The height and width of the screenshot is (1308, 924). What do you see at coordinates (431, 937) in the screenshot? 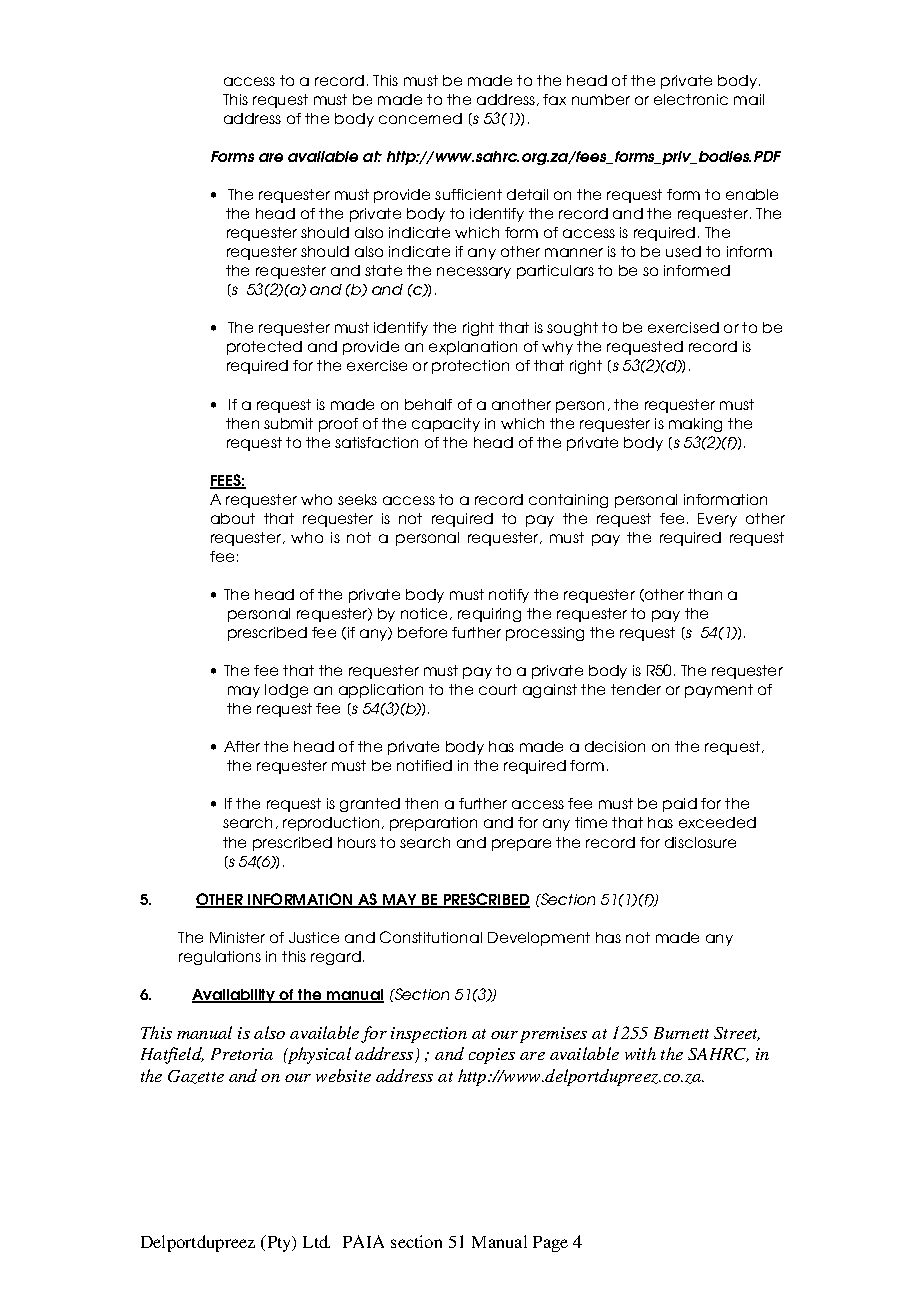
I see `Constitutional` at bounding box center [431, 937].
